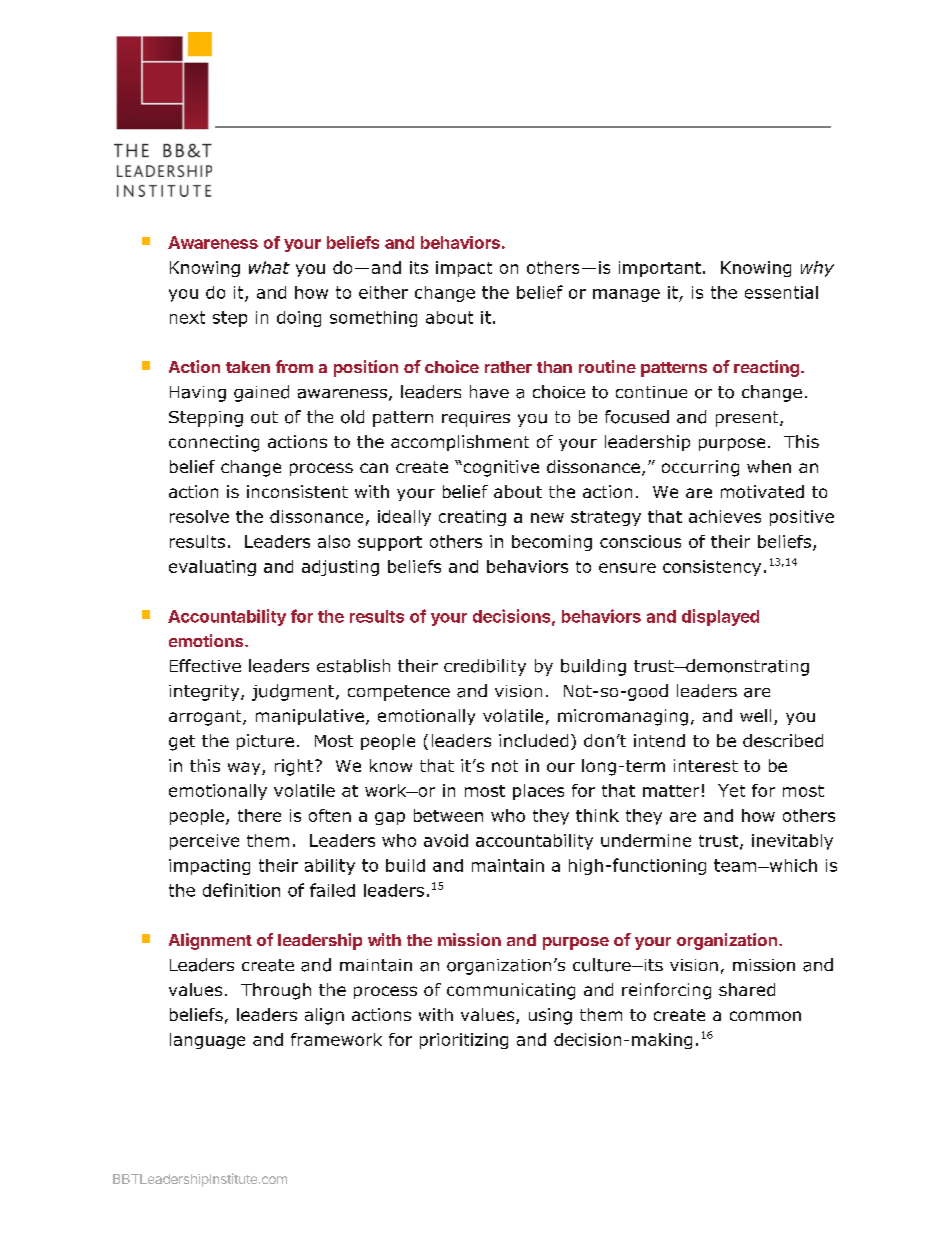 This screenshot has width=952, height=1233. What do you see at coordinates (765, 1016) in the screenshot?
I see `common` at bounding box center [765, 1016].
